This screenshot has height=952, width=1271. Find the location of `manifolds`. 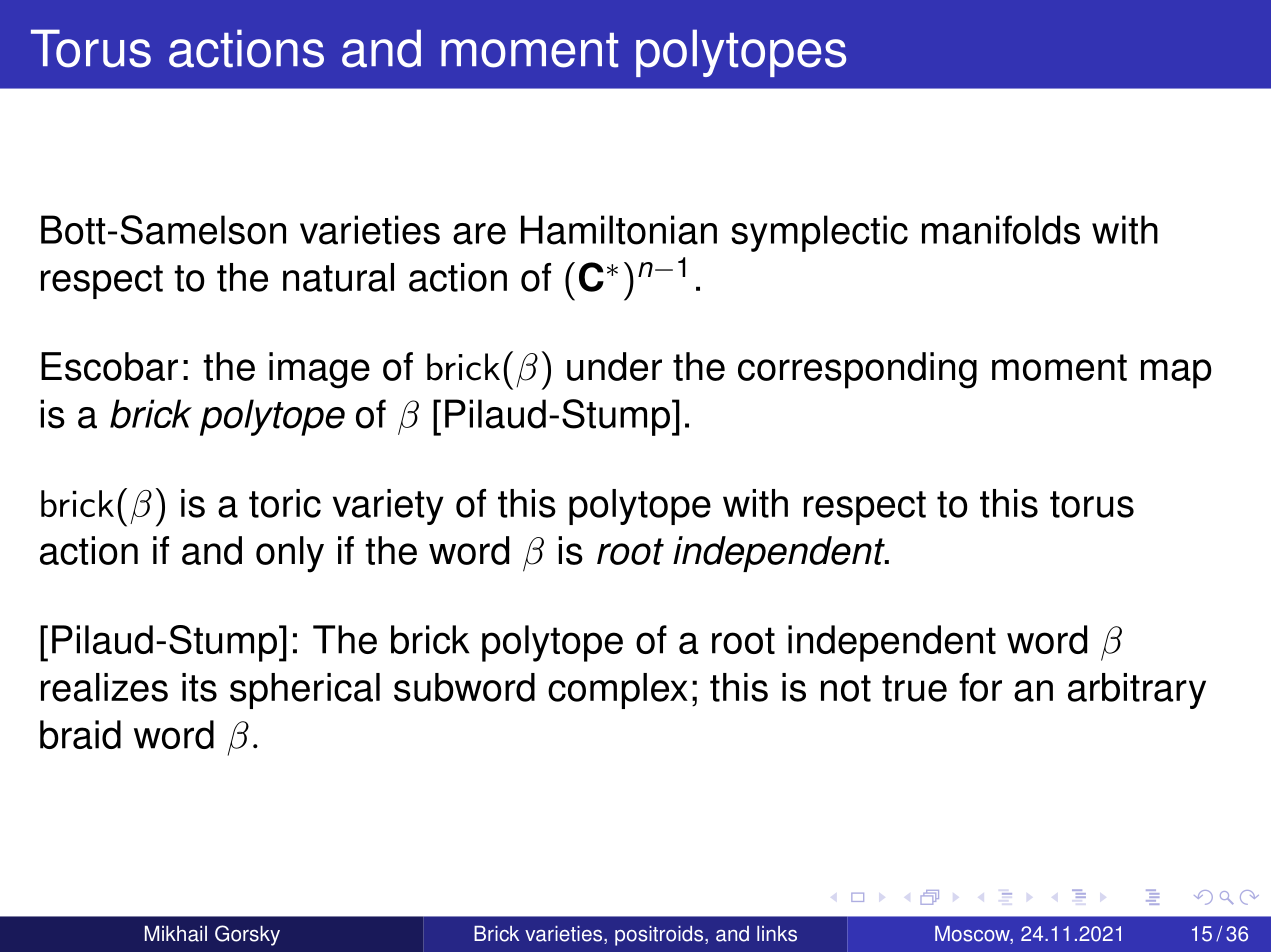

manifolds is located at coordinates (1001, 230).
